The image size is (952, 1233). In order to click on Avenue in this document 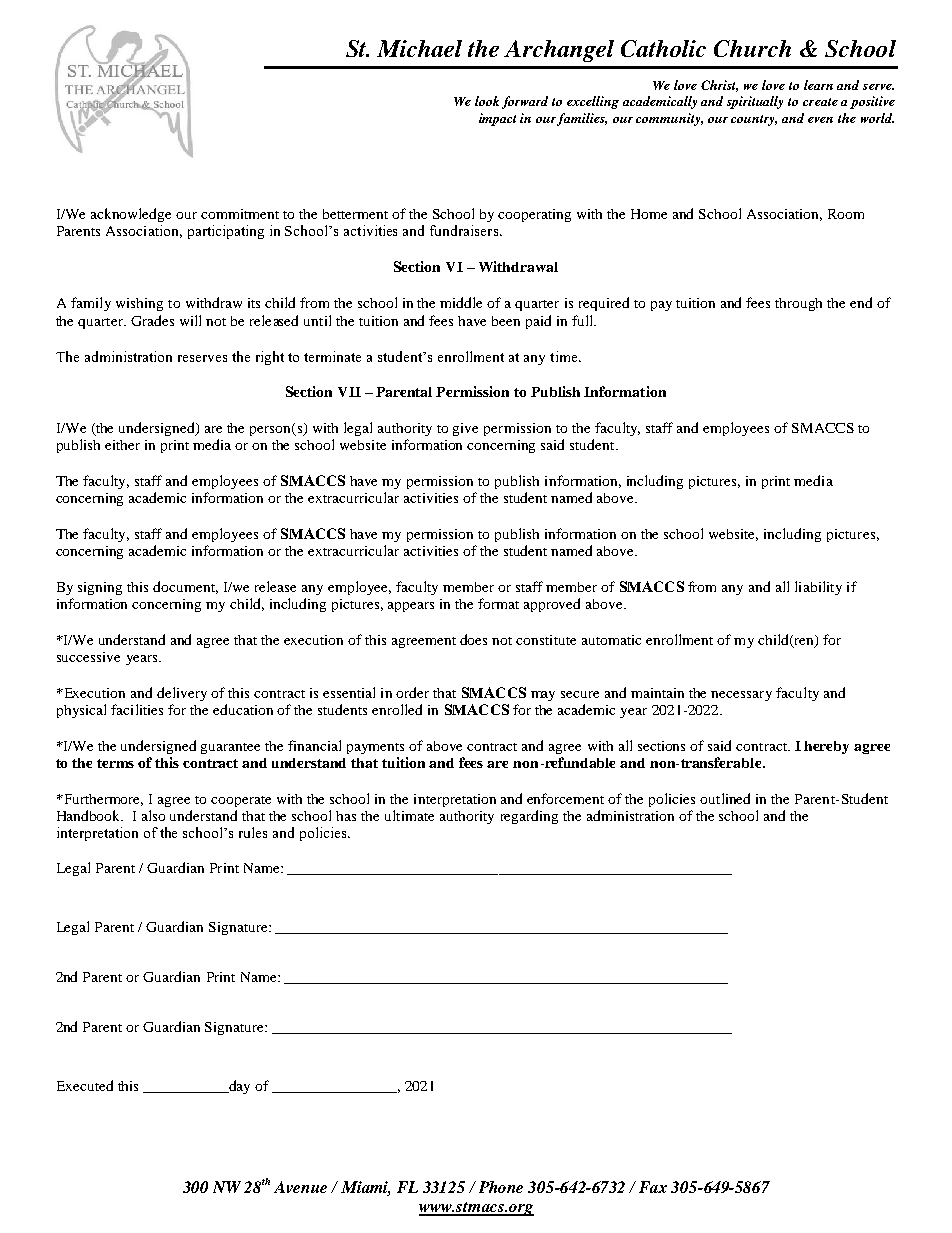, I will do `click(300, 1187)`.
